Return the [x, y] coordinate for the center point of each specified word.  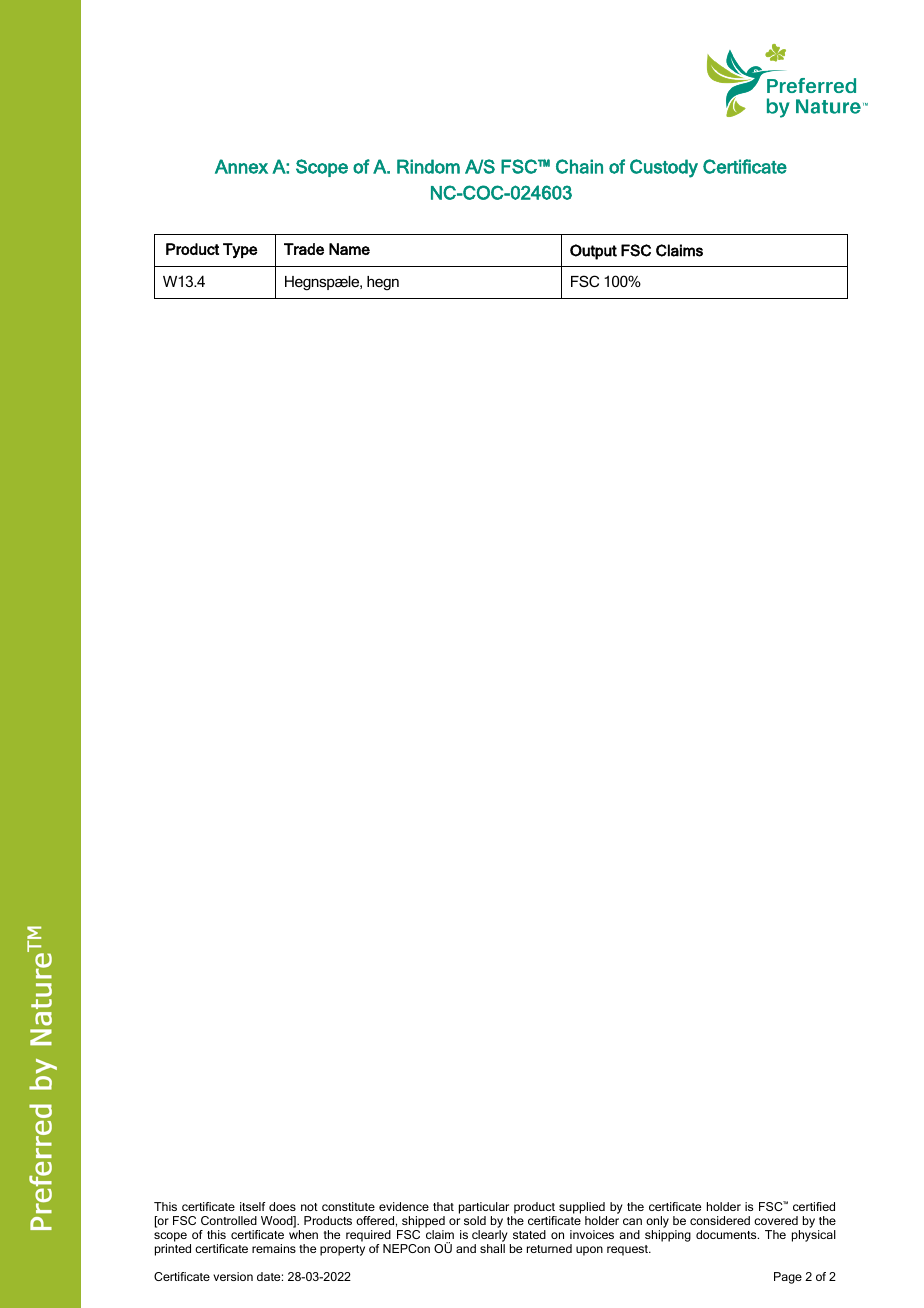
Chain [579, 166]
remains [274, 1248]
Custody [664, 168]
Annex [241, 166]
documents [727, 1234]
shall [492, 1248]
